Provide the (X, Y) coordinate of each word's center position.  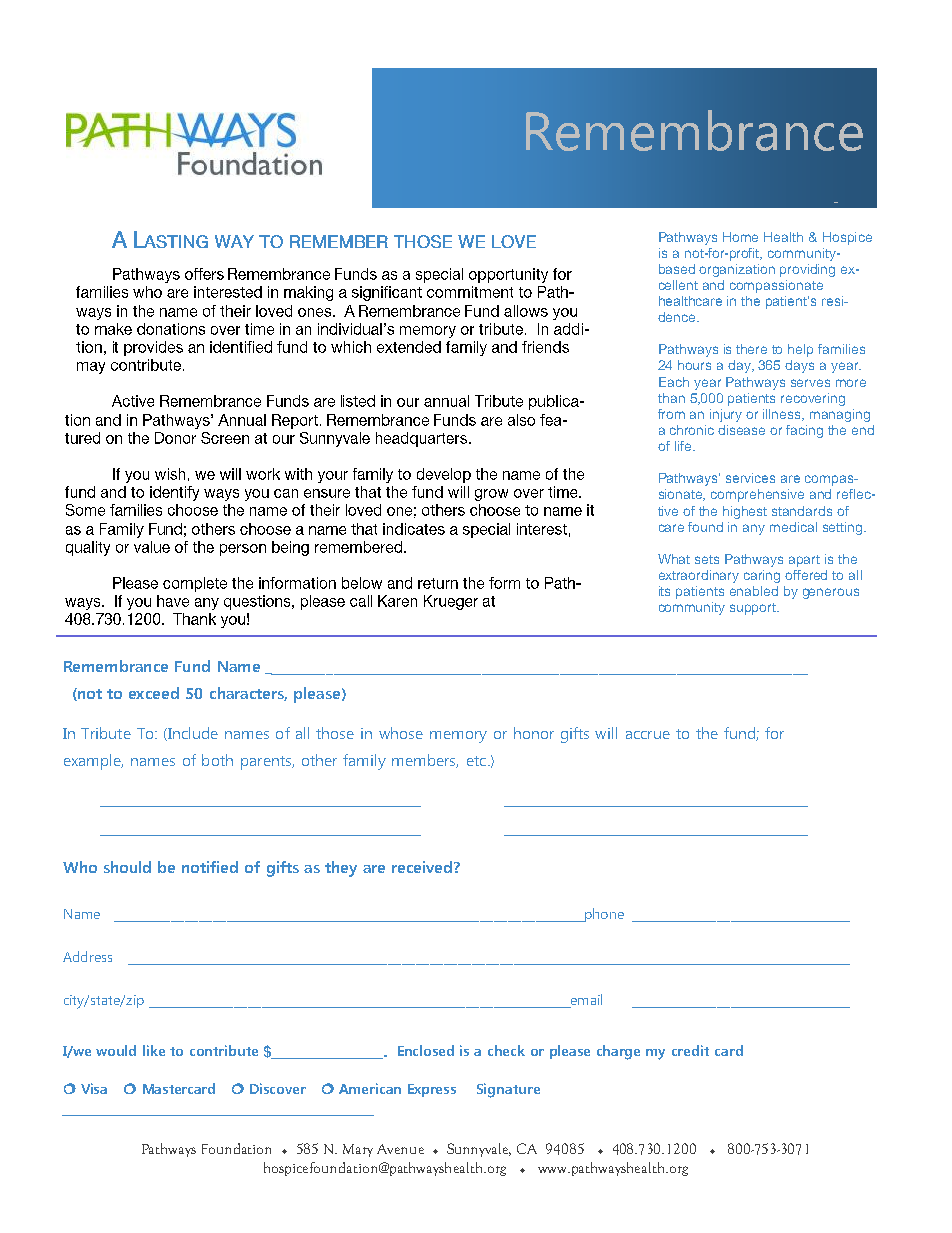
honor (534, 733)
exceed (154, 693)
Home (740, 237)
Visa (94, 1088)
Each (674, 382)
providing (807, 270)
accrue (648, 735)
